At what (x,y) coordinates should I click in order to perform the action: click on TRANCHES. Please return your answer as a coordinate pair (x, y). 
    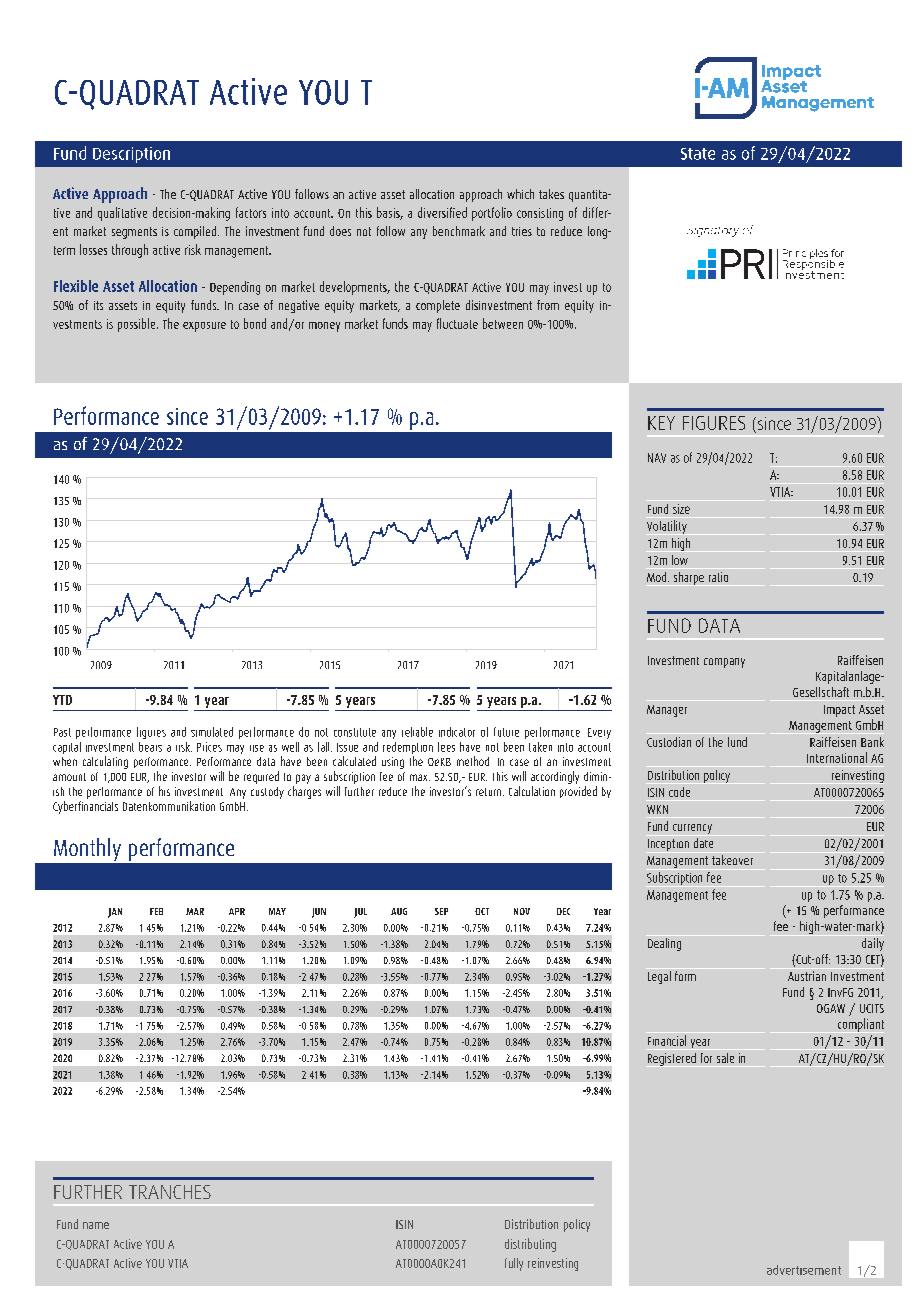
    Looking at the image, I should click on (170, 1192).
